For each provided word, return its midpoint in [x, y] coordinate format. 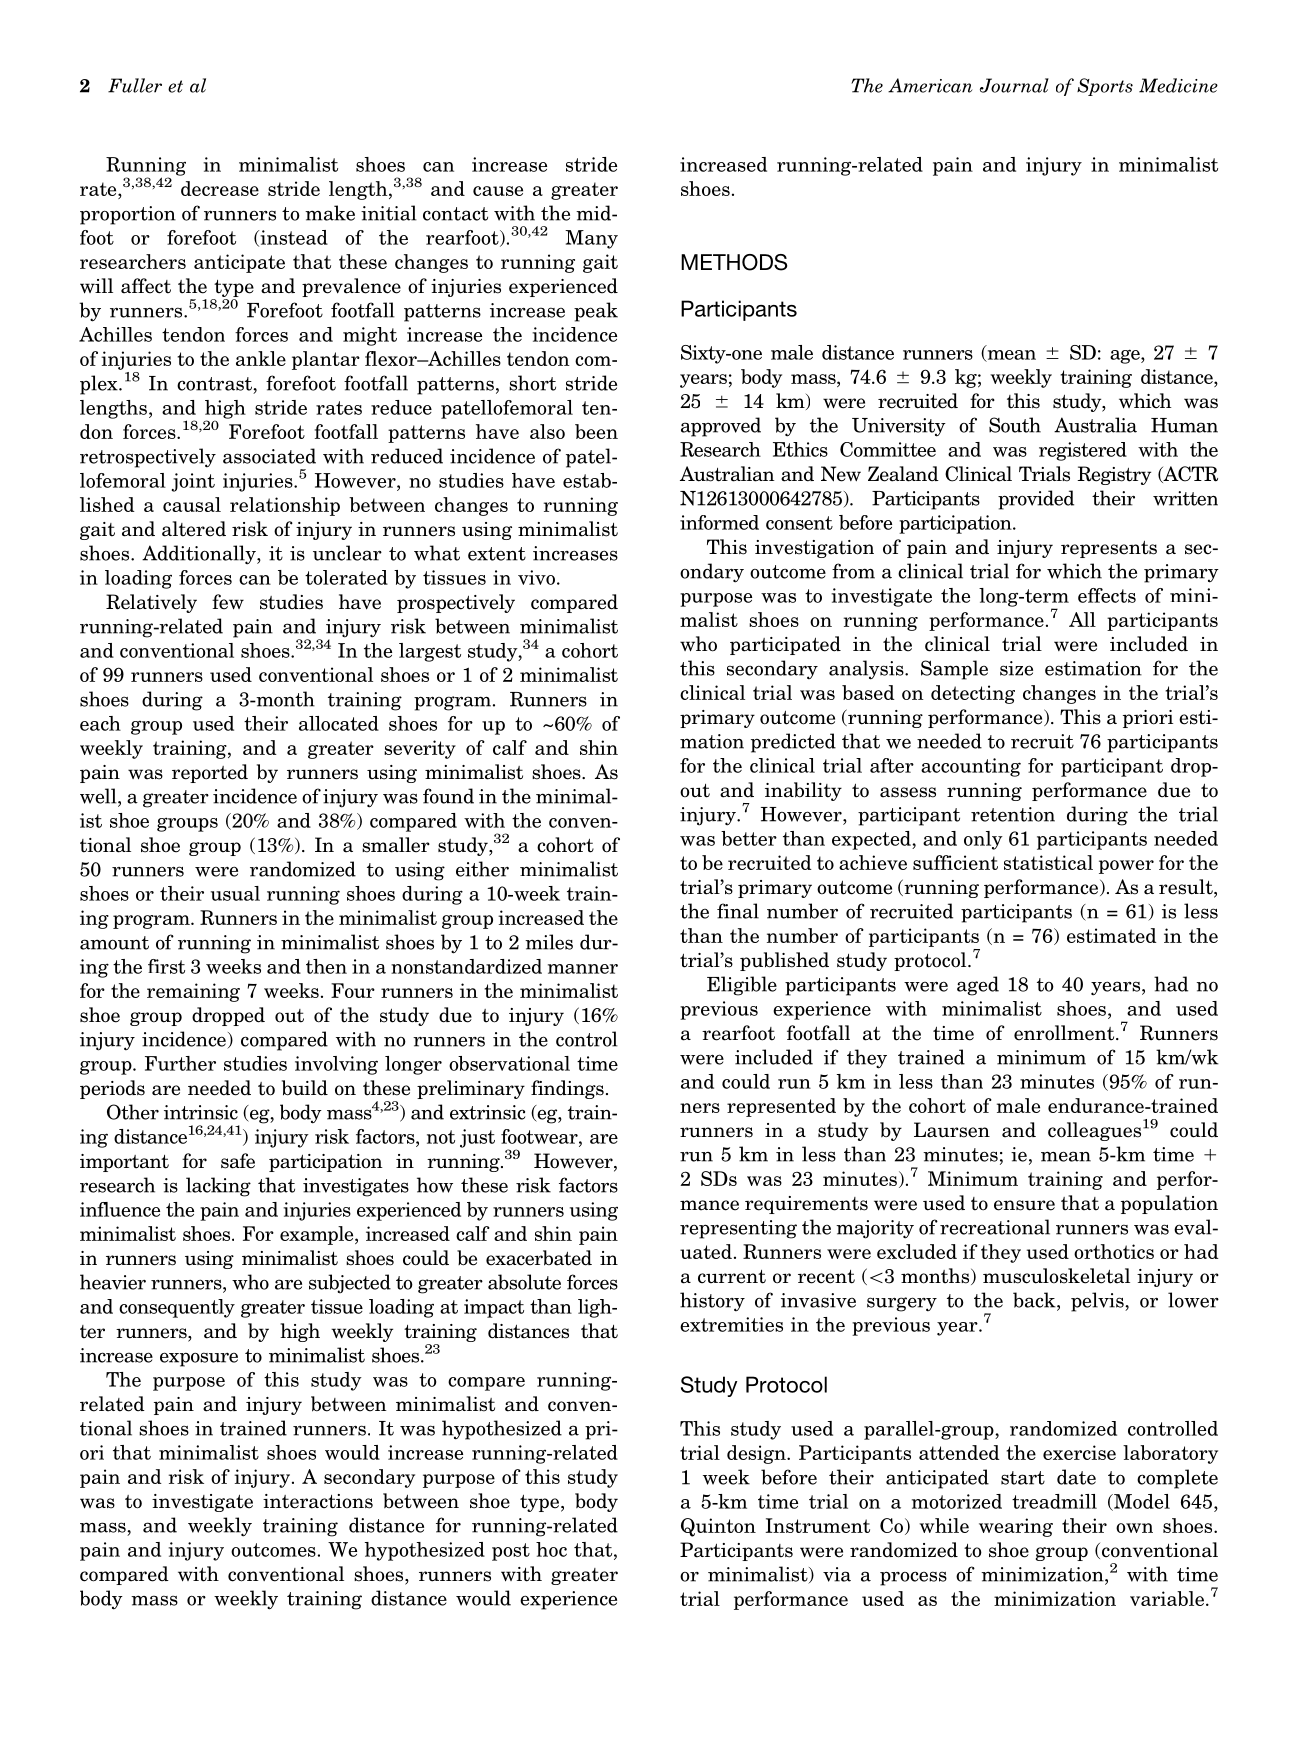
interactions [318, 1501]
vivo [536, 577]
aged [978, 986]
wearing [1016, 1527]
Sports [1105, 87]
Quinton [718, 1527]
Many [591, 239]
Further [180, 1063]
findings [567, 1089]
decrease [220, 188]
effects [1107, 595]
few [228, 602]
